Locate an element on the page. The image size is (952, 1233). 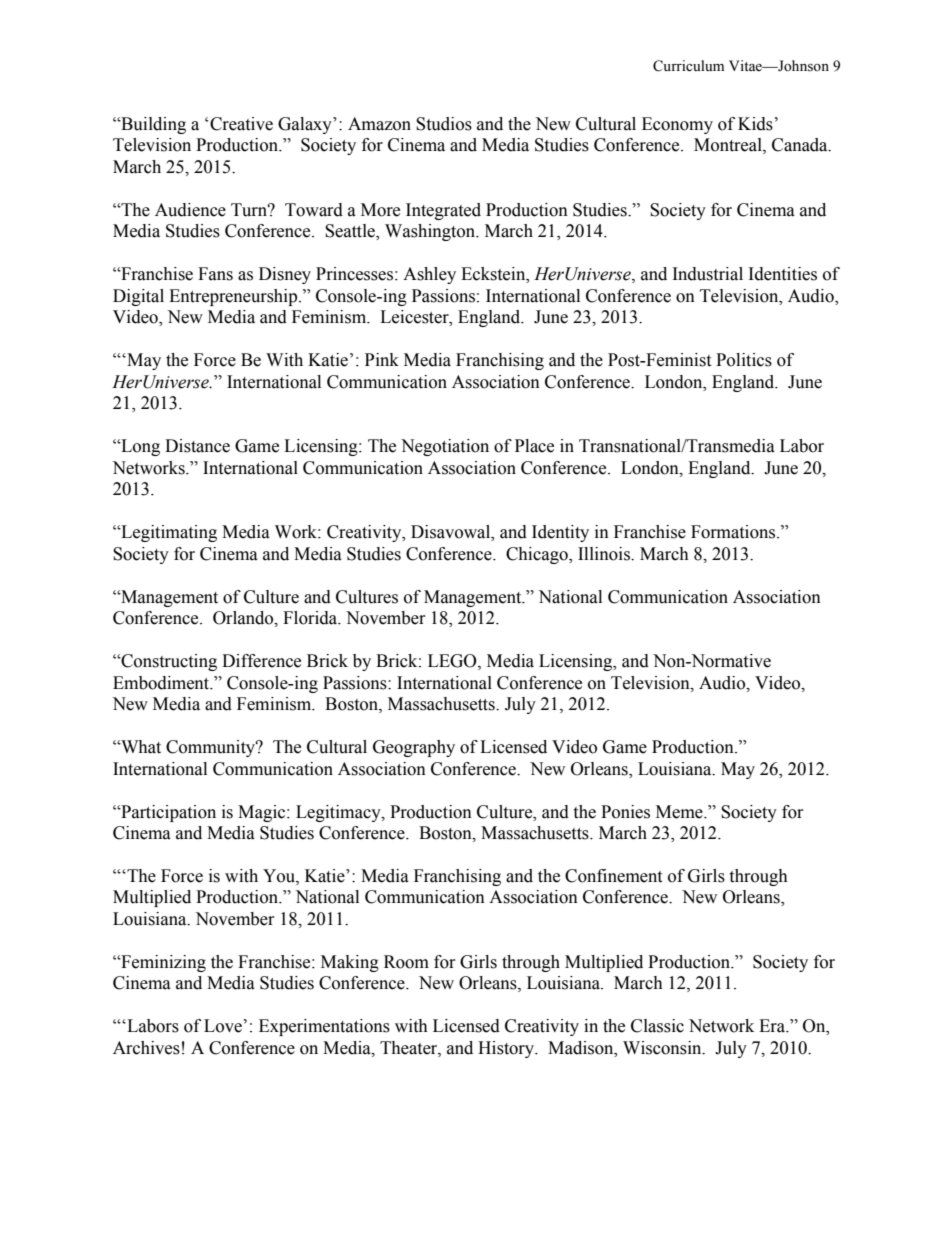
Studios is located at coordinates (444, 124).
